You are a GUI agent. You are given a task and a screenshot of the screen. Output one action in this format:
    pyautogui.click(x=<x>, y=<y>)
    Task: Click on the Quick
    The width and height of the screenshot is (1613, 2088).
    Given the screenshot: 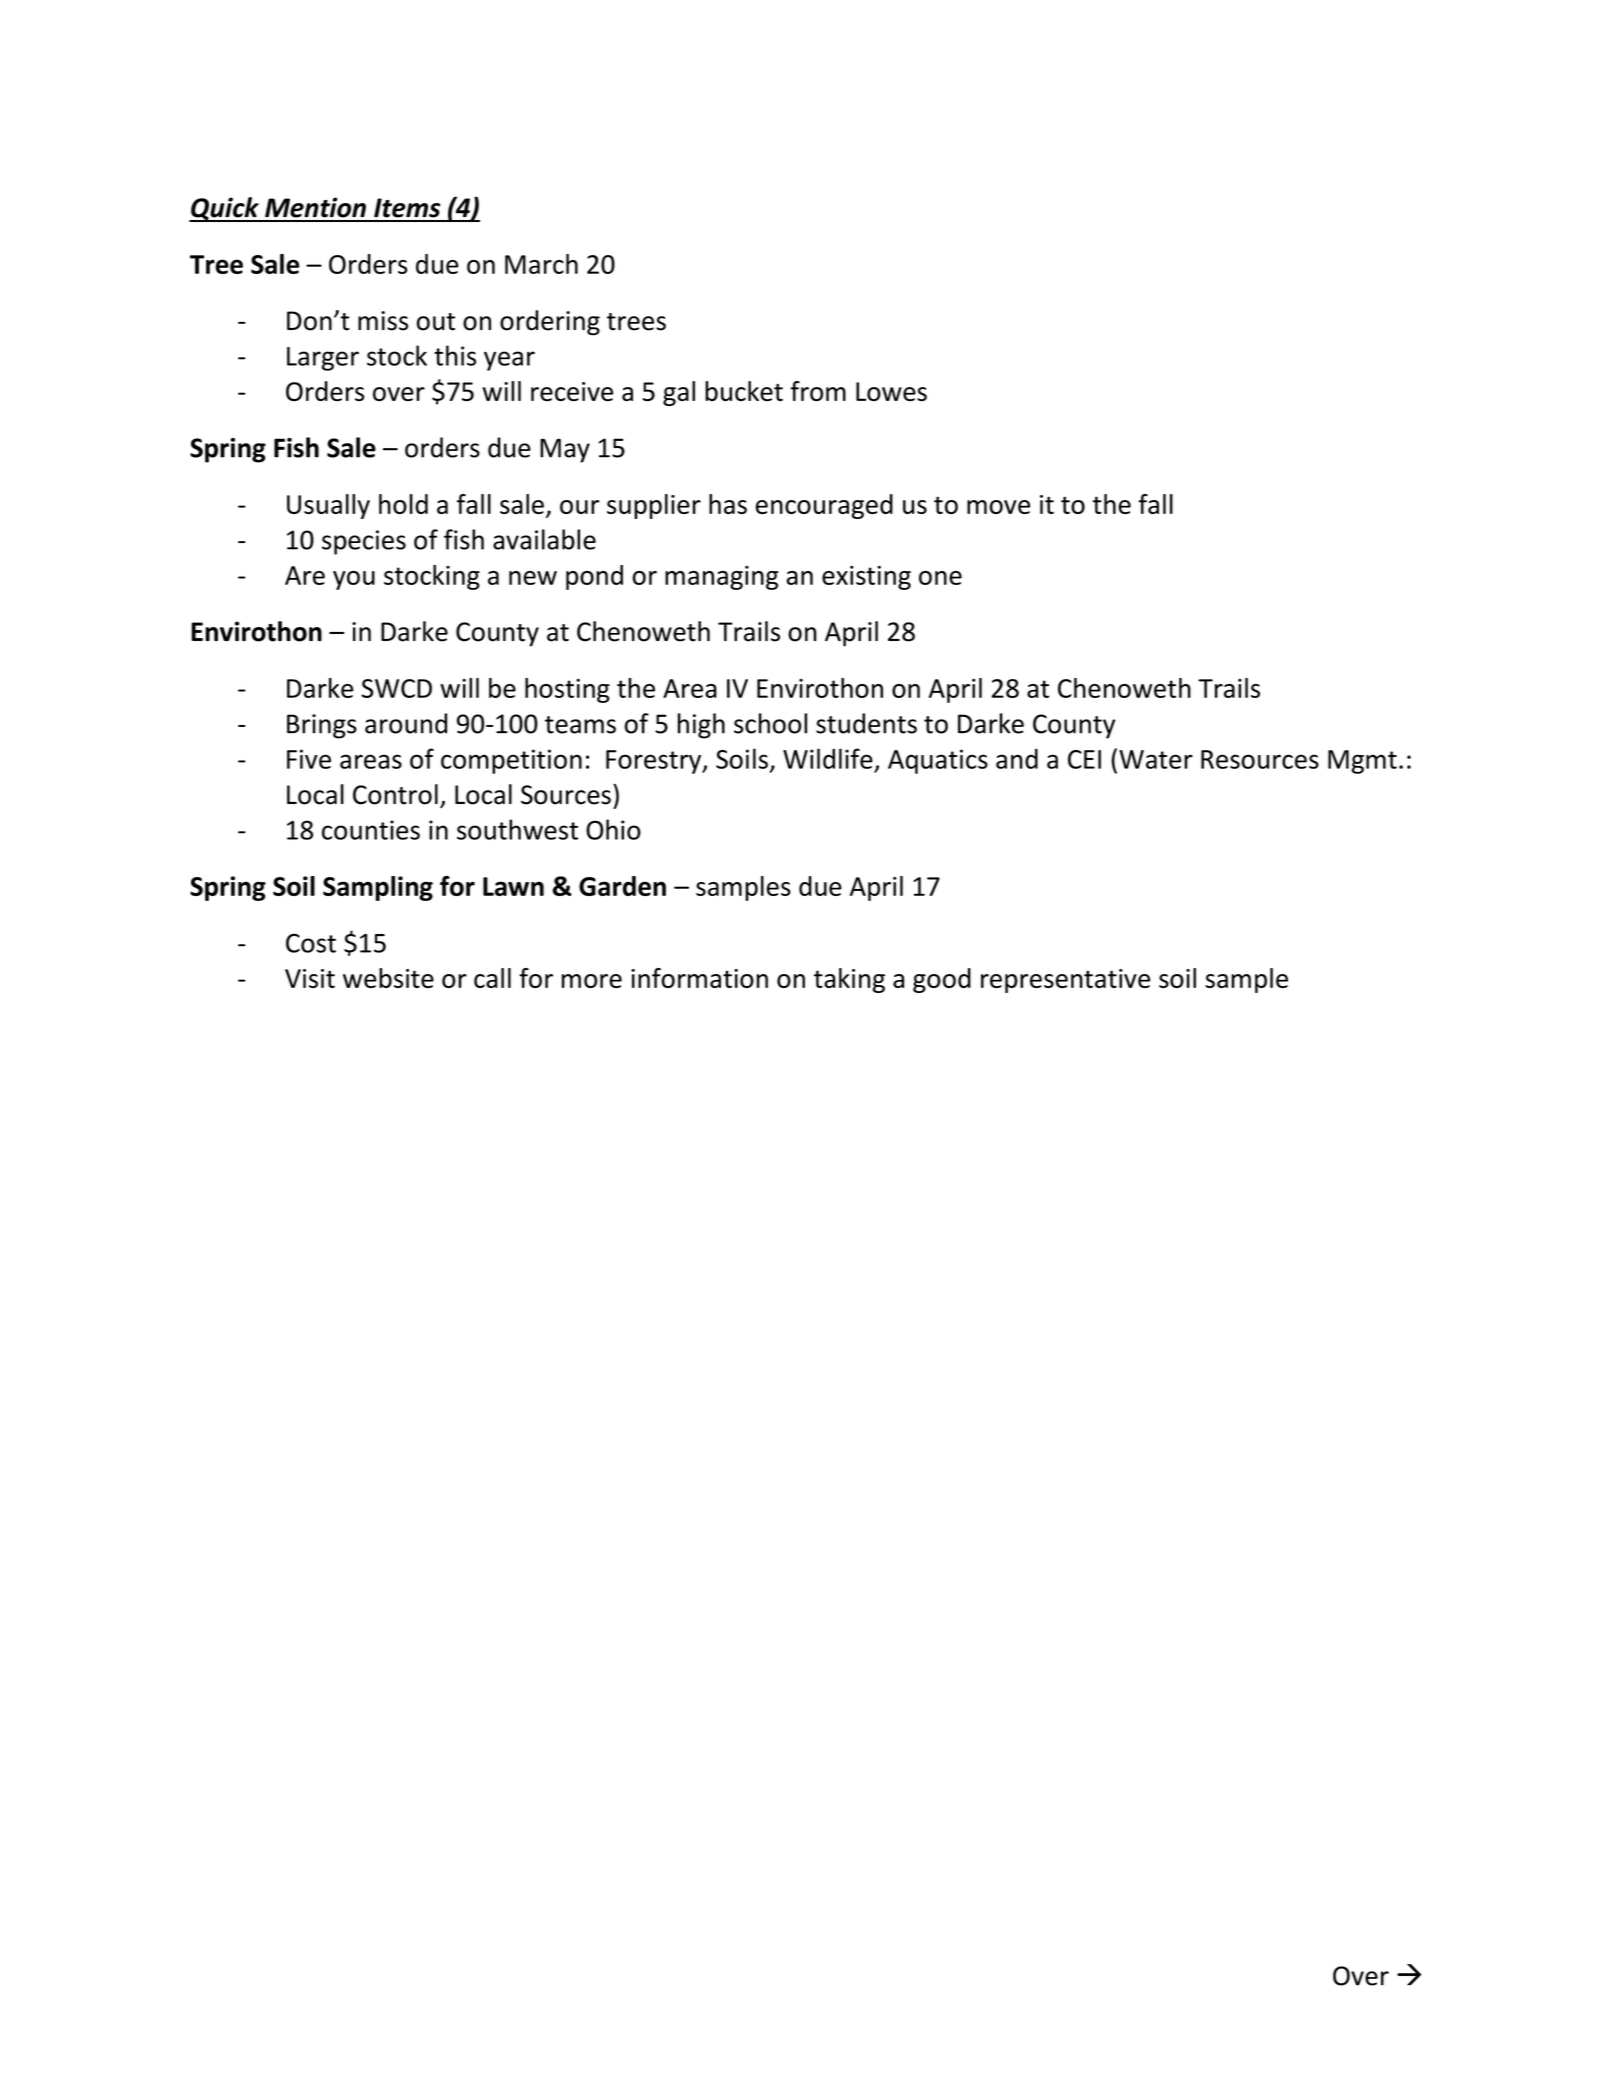 What is the action you would take?
    pyautogui.click(x=225, y=209)
